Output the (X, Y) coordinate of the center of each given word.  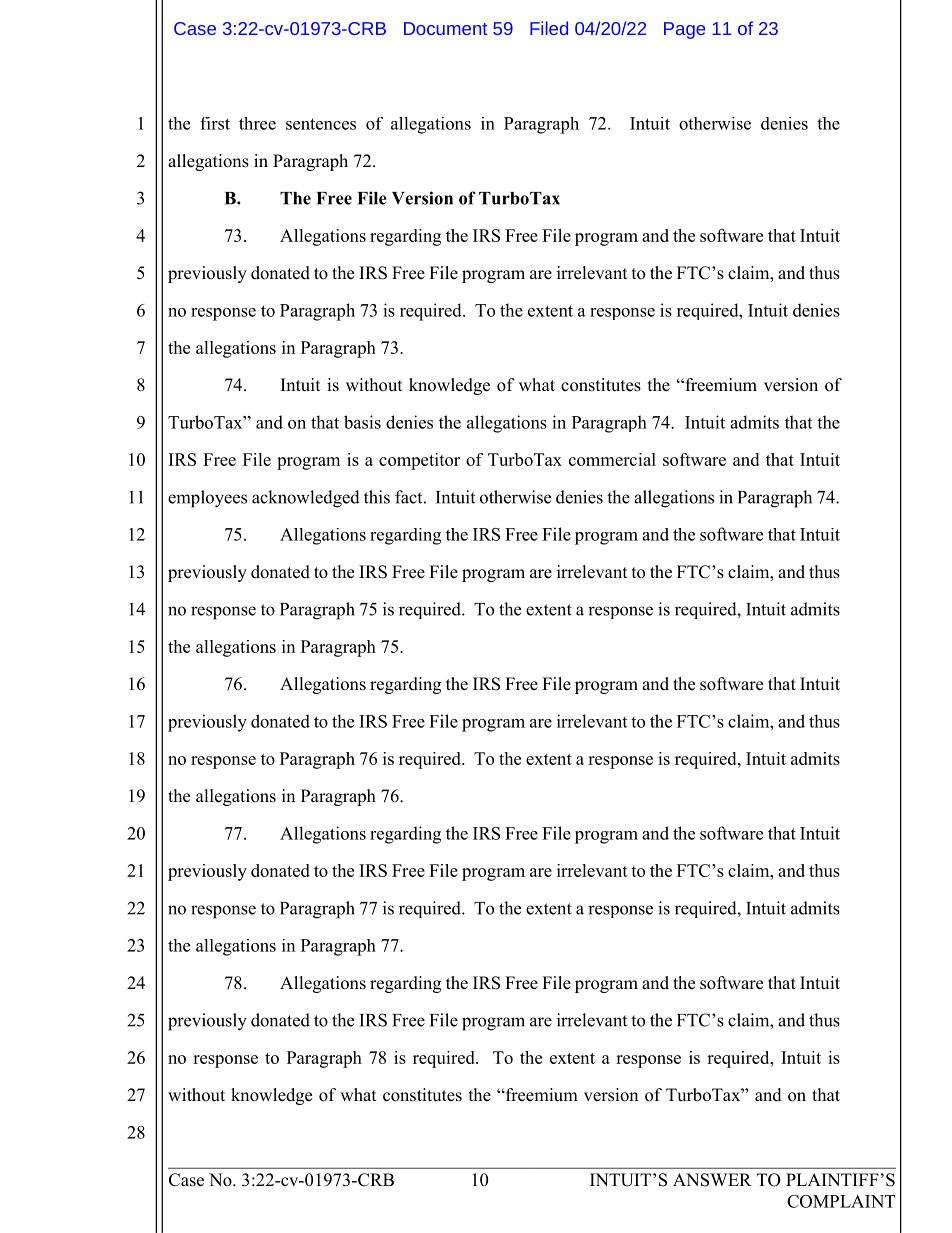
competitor (419, 461)
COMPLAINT (841, 1201)
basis (362, 422)
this (377, 497)
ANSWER (712, 1180)
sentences (321, 124)
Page (684, 30)
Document (445, 28)
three (257, 123)
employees (207, 499)
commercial (612, 459)
